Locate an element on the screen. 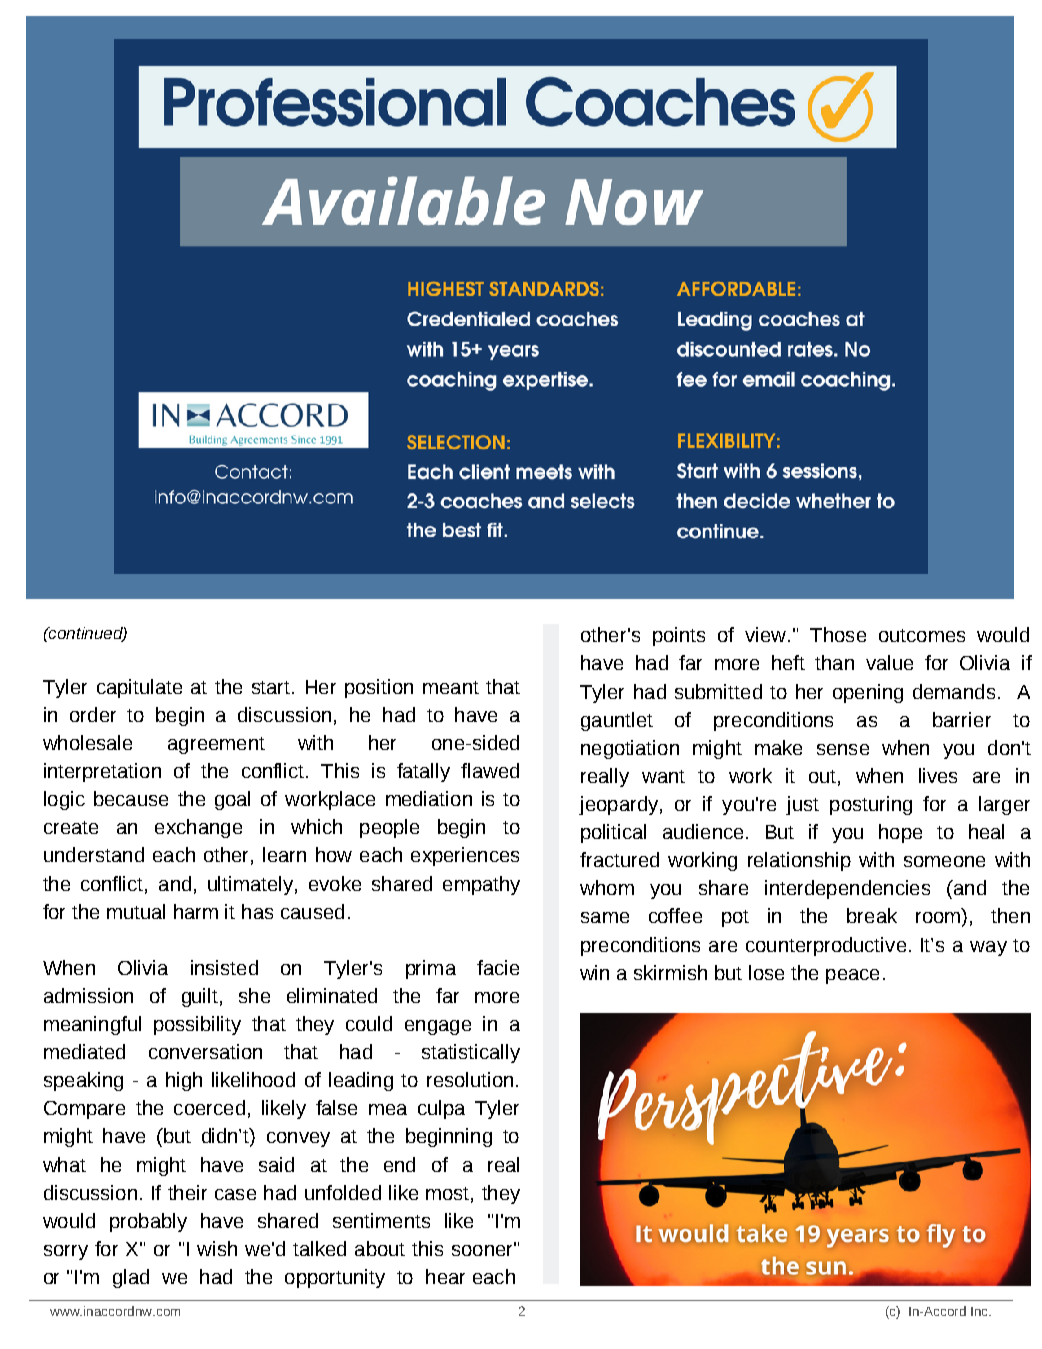 The height and width of the screenshot is (1349, 1042). someone is located at coordinates (944, 861).
